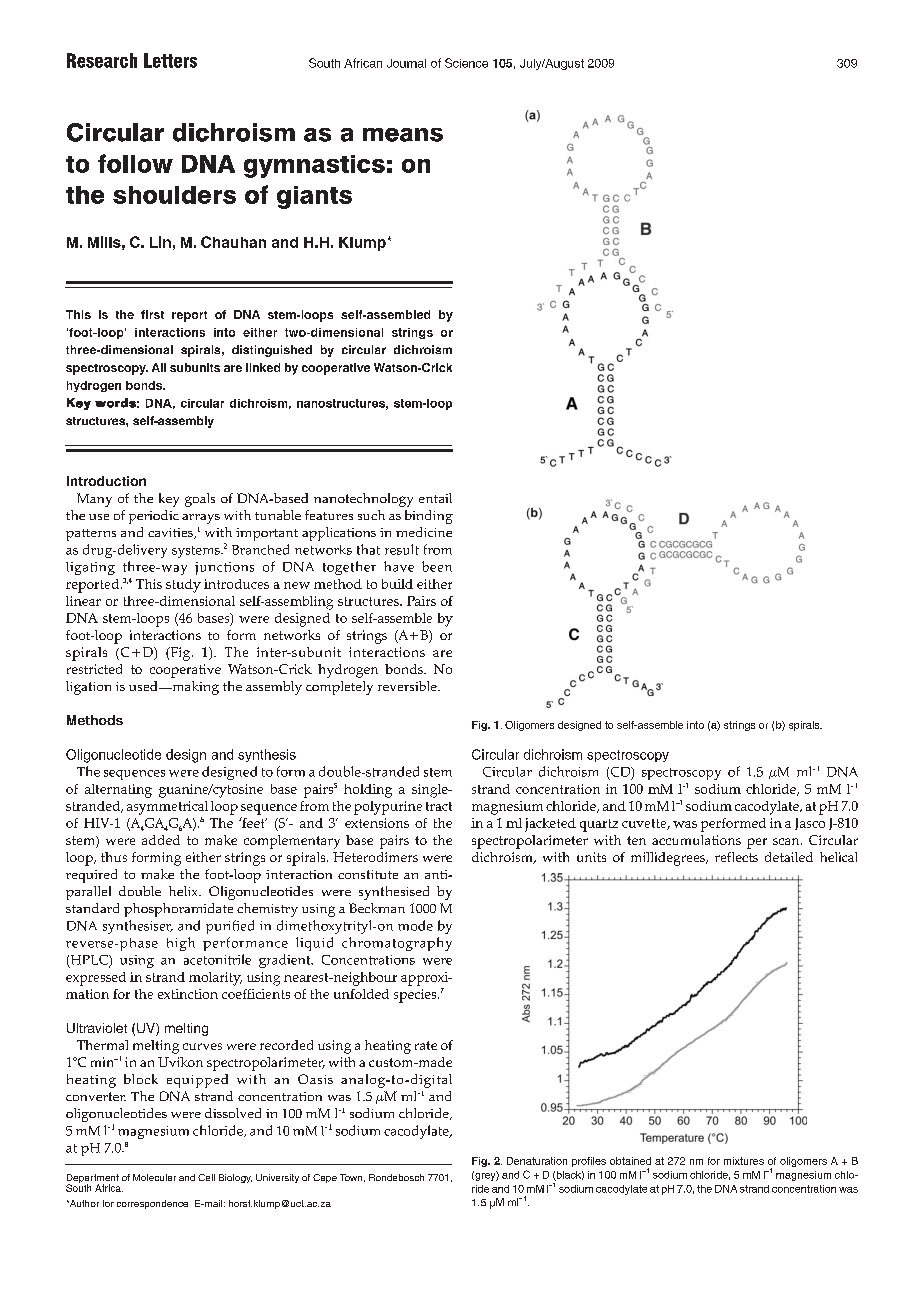 The image size is (924, 1308). Describe the element at coordinates (415, 925) in the screenshot. I see `mode` at that location.
